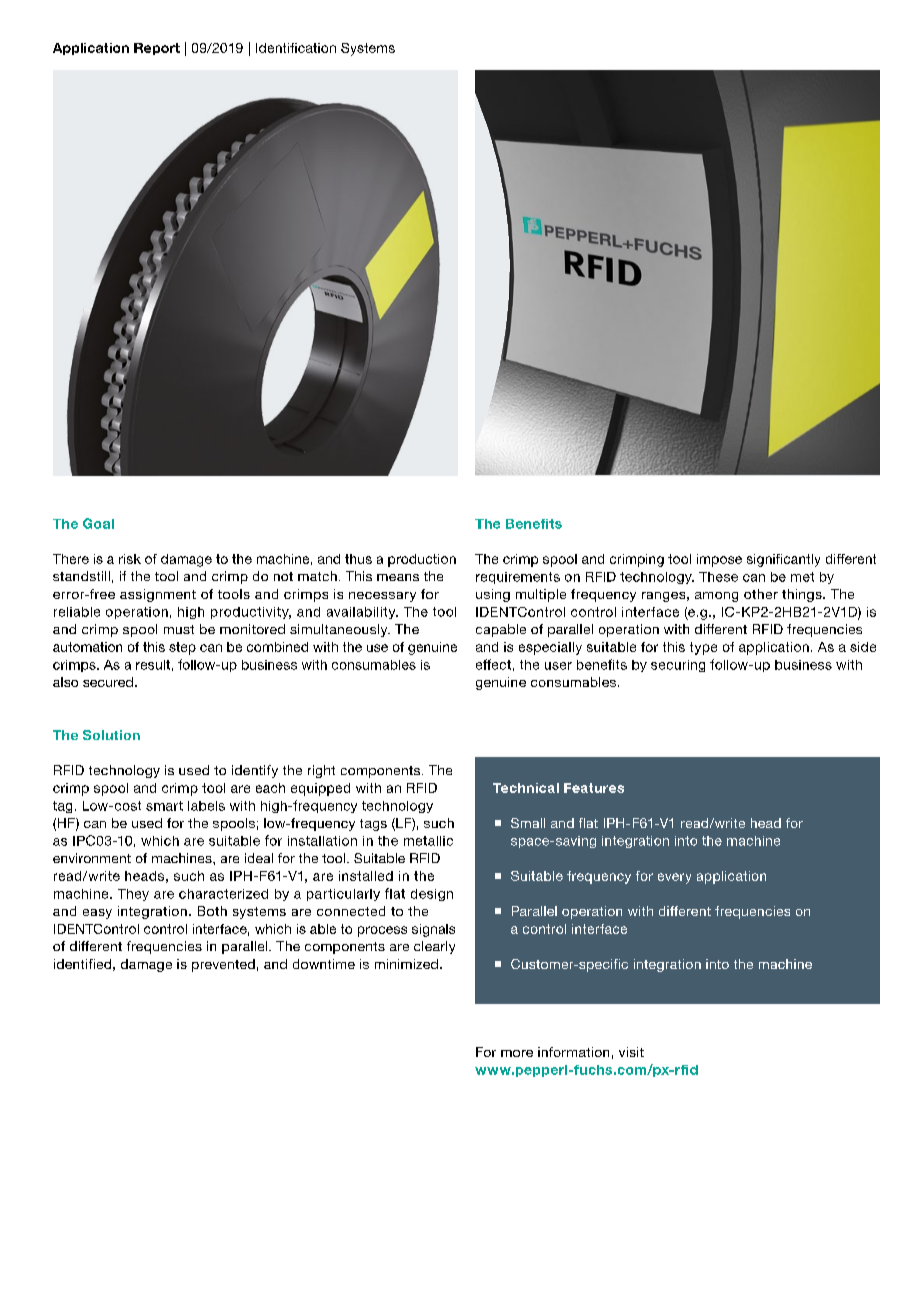 The height and width of the screenshot is (1308, 924). I want to click on significantly, so click(783, 560).
